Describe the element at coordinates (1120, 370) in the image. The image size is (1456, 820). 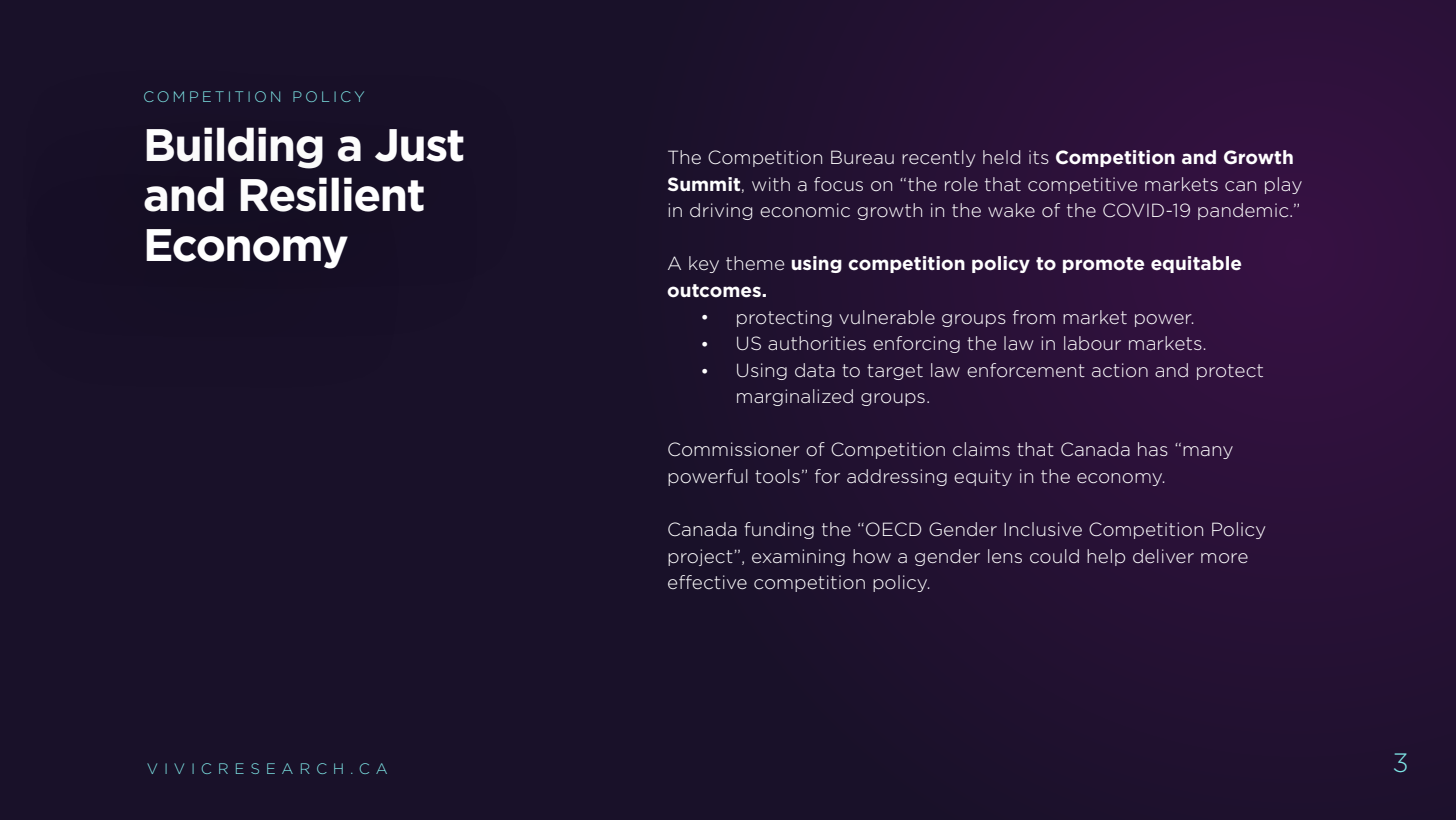
I see `action` at that location.
